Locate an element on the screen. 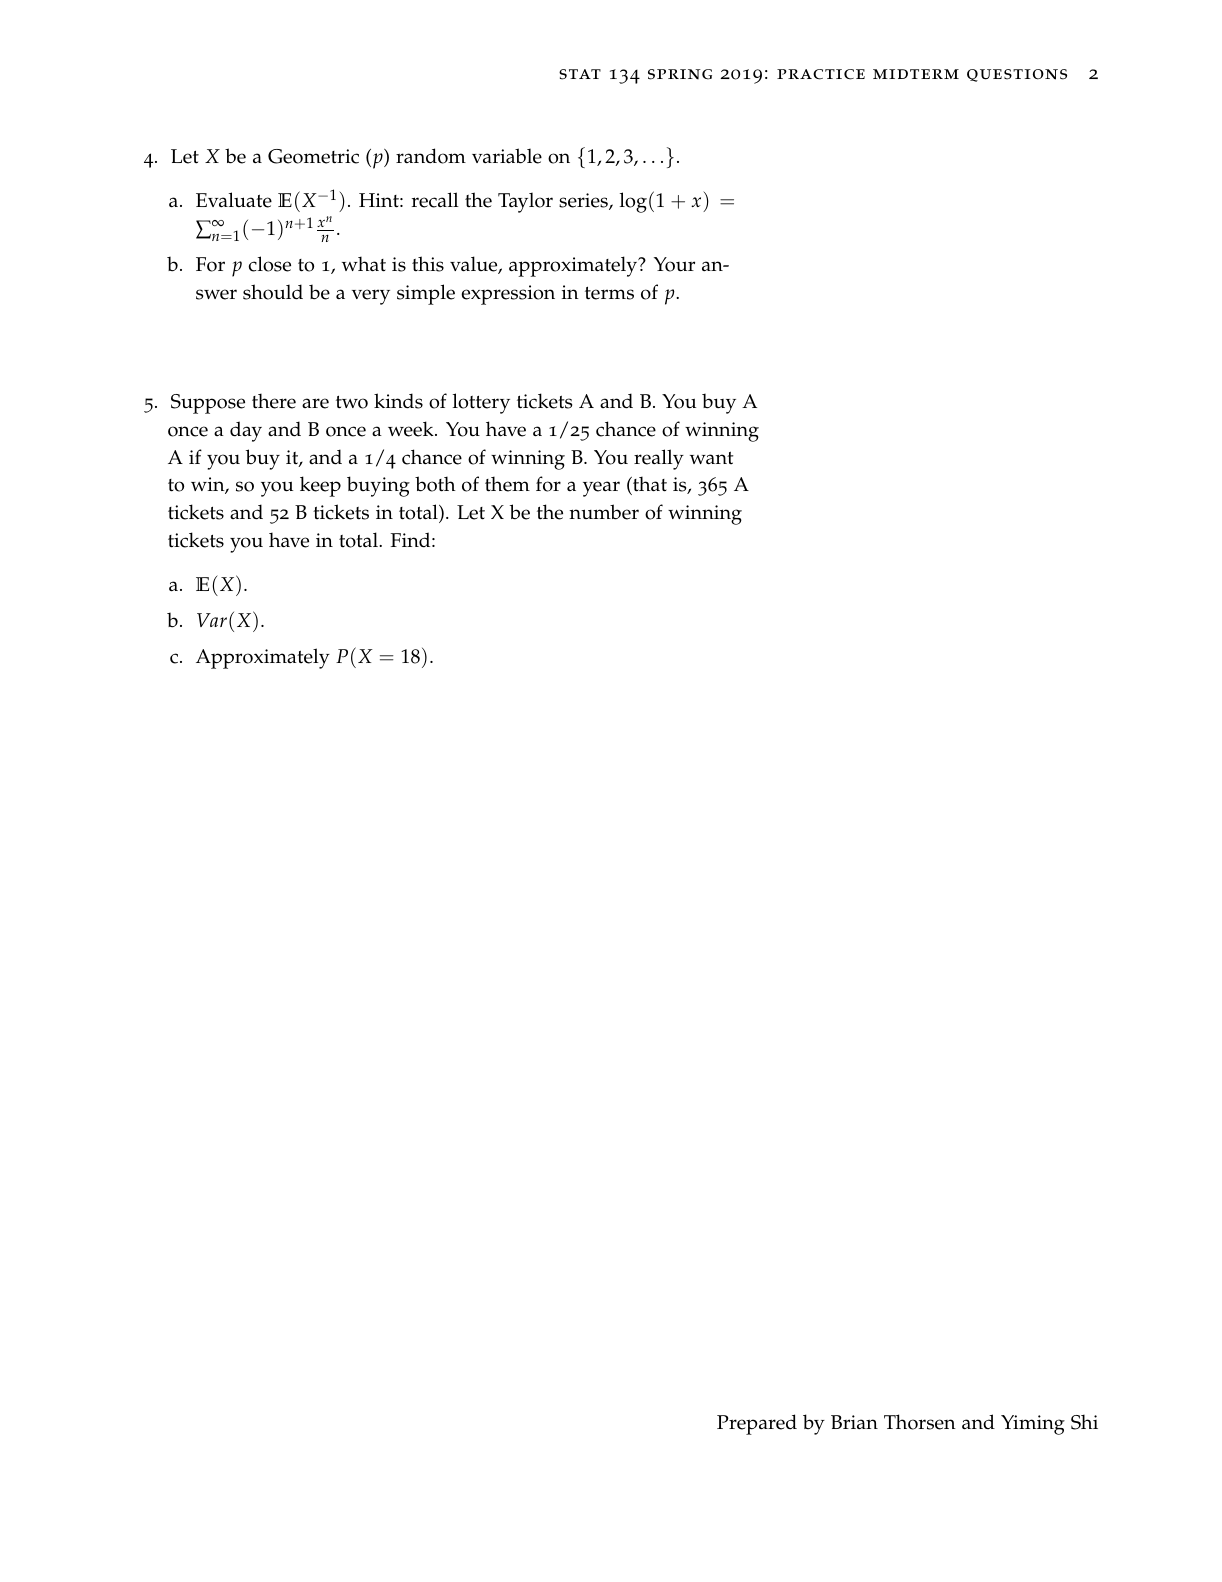 Image resolution: width=1222 pixels, height=1582 pixels. spring is located at coordinates (680, 74).
